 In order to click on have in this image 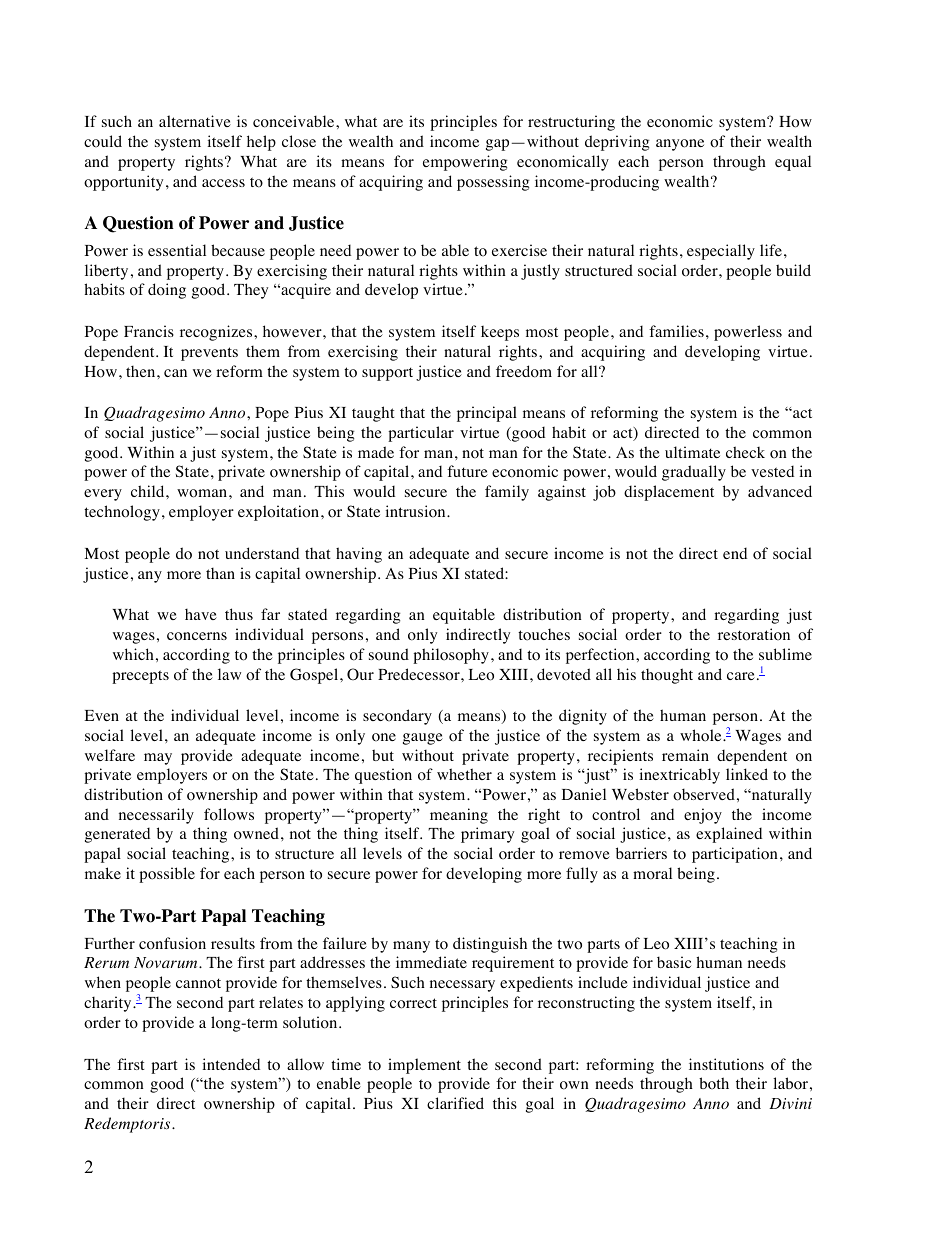, I will do `click(201, 614)`.
